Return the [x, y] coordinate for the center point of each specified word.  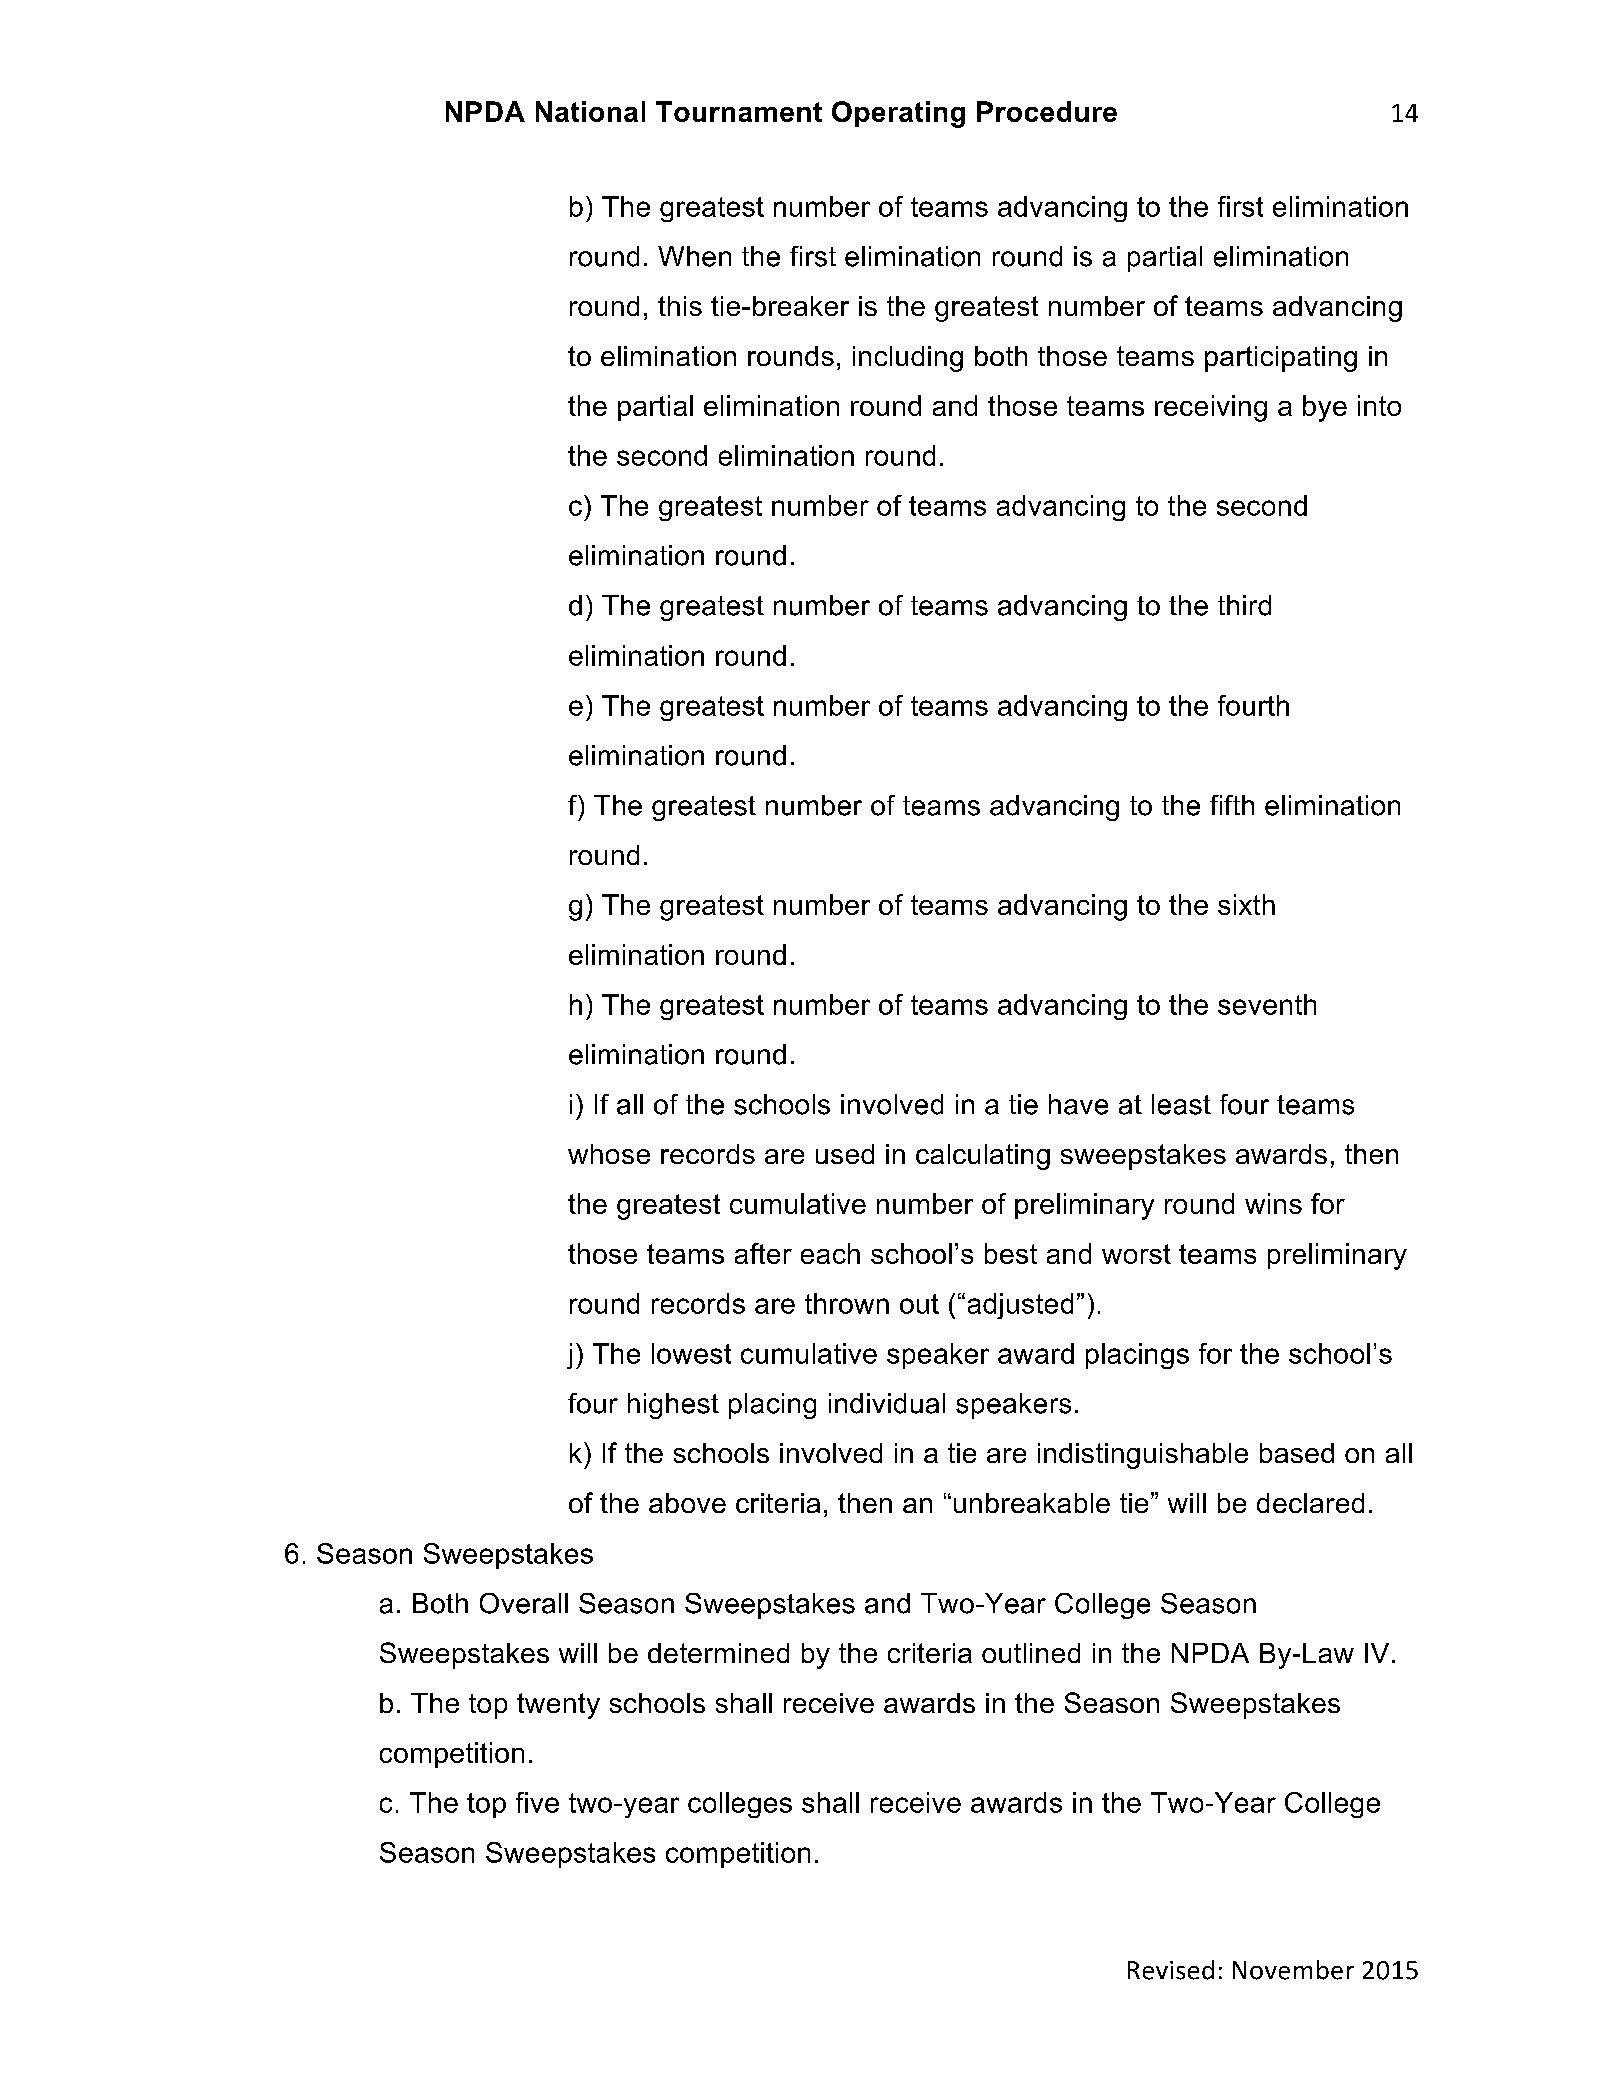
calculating [983, 1157]
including [908, 359]
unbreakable [1032, 1503]
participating [1281, 359]
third [1244, 605]
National [590, 111]
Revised [1171, 1970]
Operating [898, 114]
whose [609, 1154]
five [537, 1802]
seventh [1267, 1004]
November [1293, 1970]
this [680, 306]
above [687, 1503]
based [1297, 1453]
